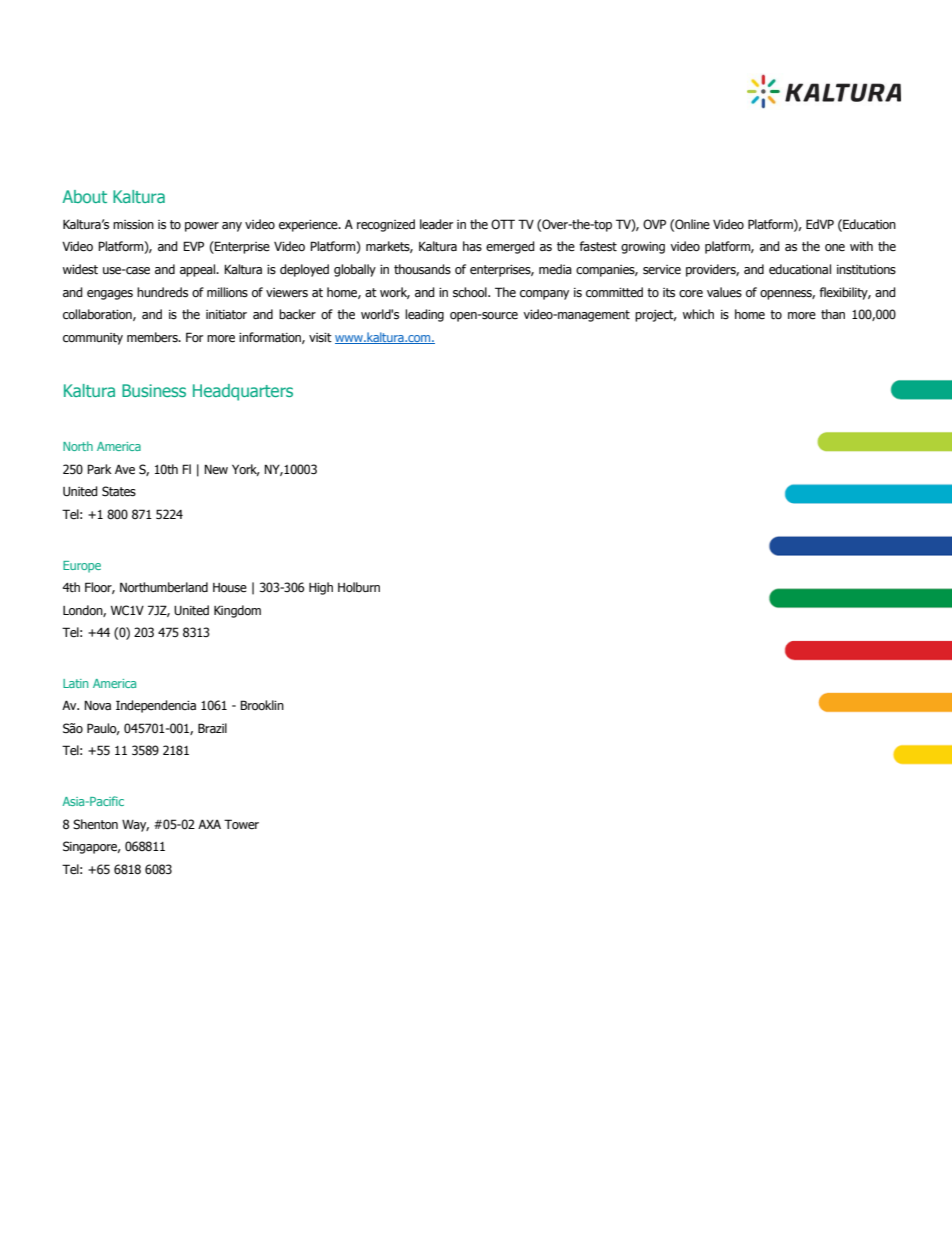  Describe the element at coordinates (216, 469) in the page. I see `New` at that location.
